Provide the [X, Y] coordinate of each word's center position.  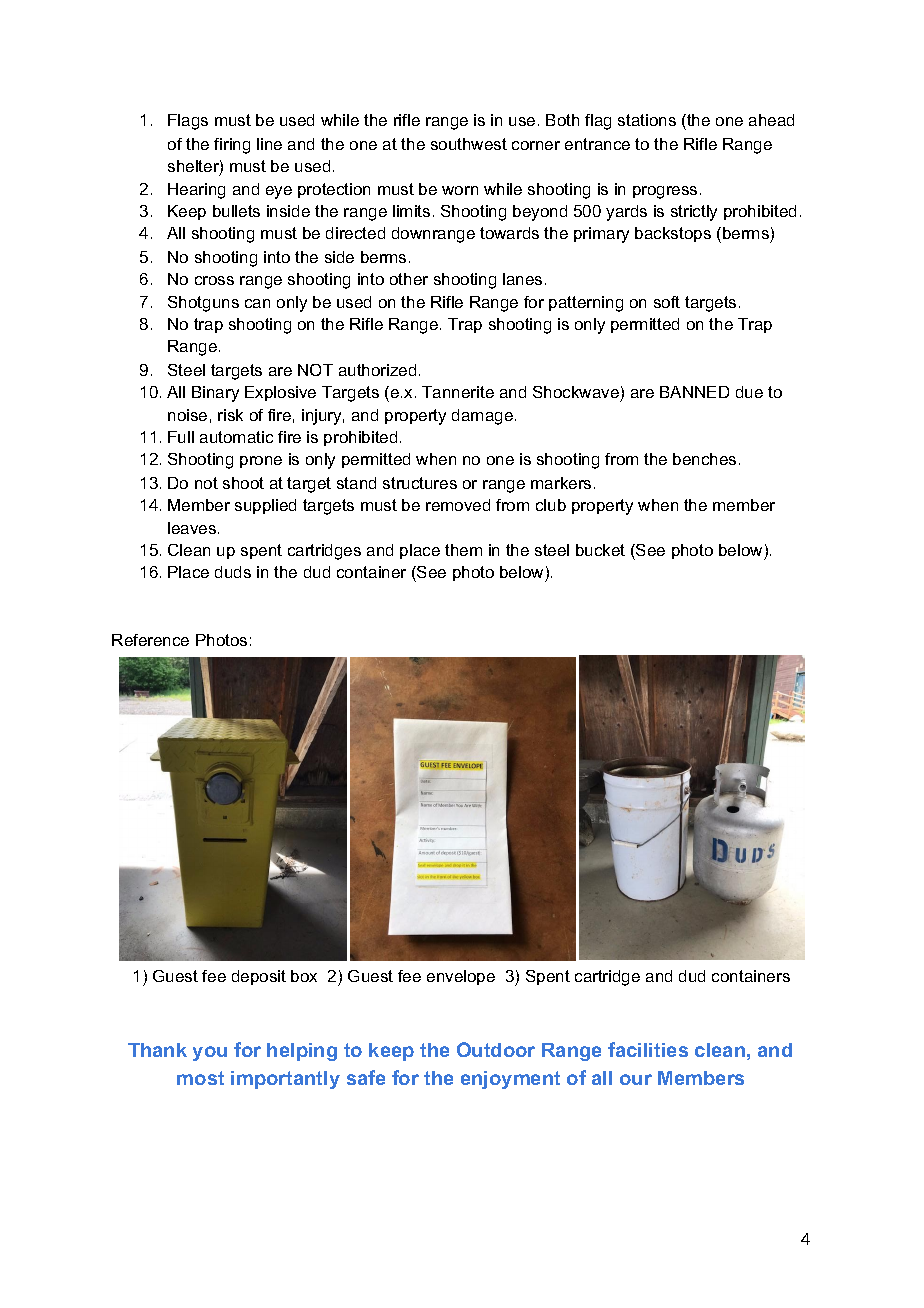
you [210, 1053]
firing [232, 146]
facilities [648, 1049]
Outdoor [496, 1049]
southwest [469, 144]
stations [647, 120]
